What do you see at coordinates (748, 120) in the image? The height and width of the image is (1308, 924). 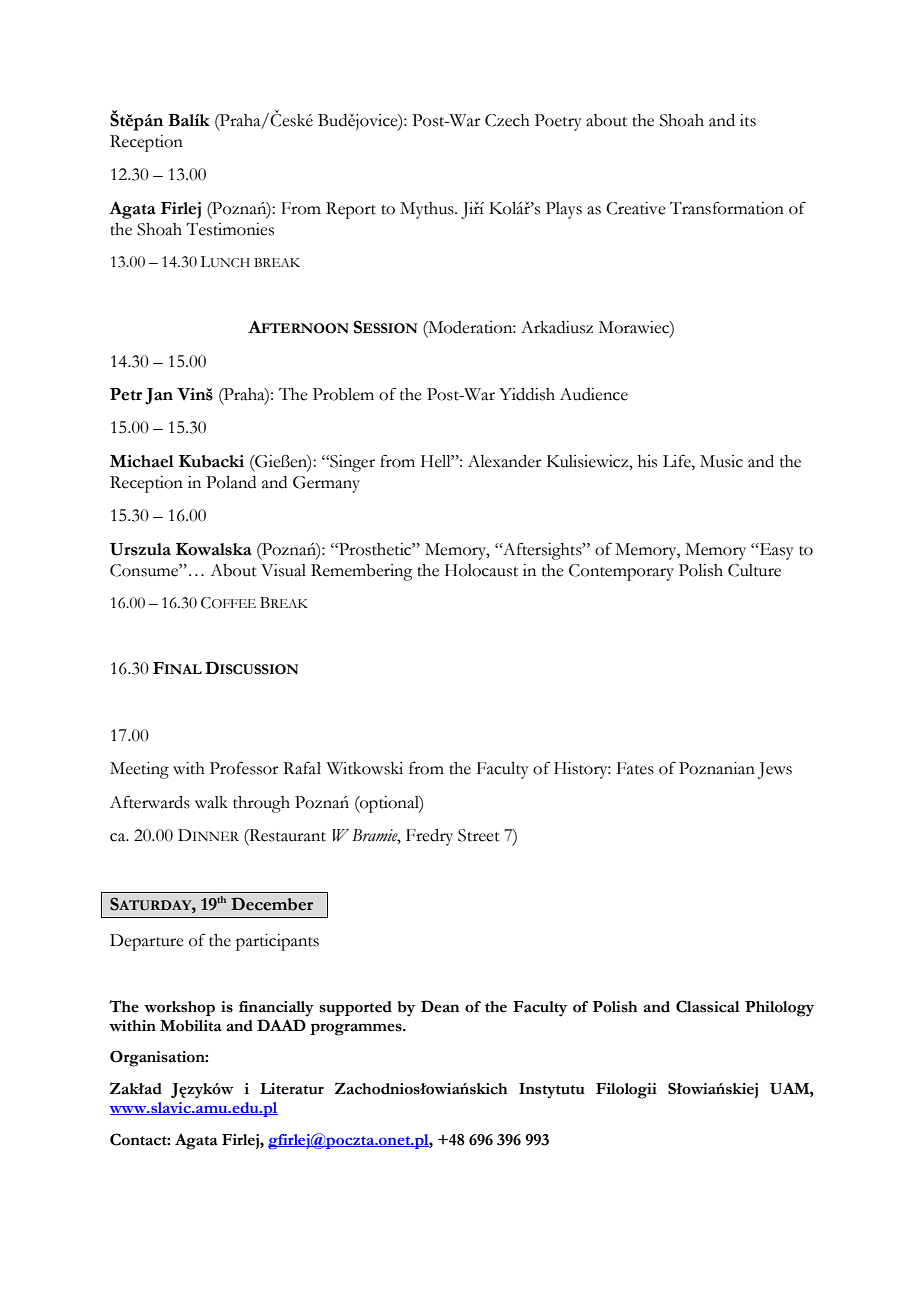 I see `its` at bounding box center [748, 120].
